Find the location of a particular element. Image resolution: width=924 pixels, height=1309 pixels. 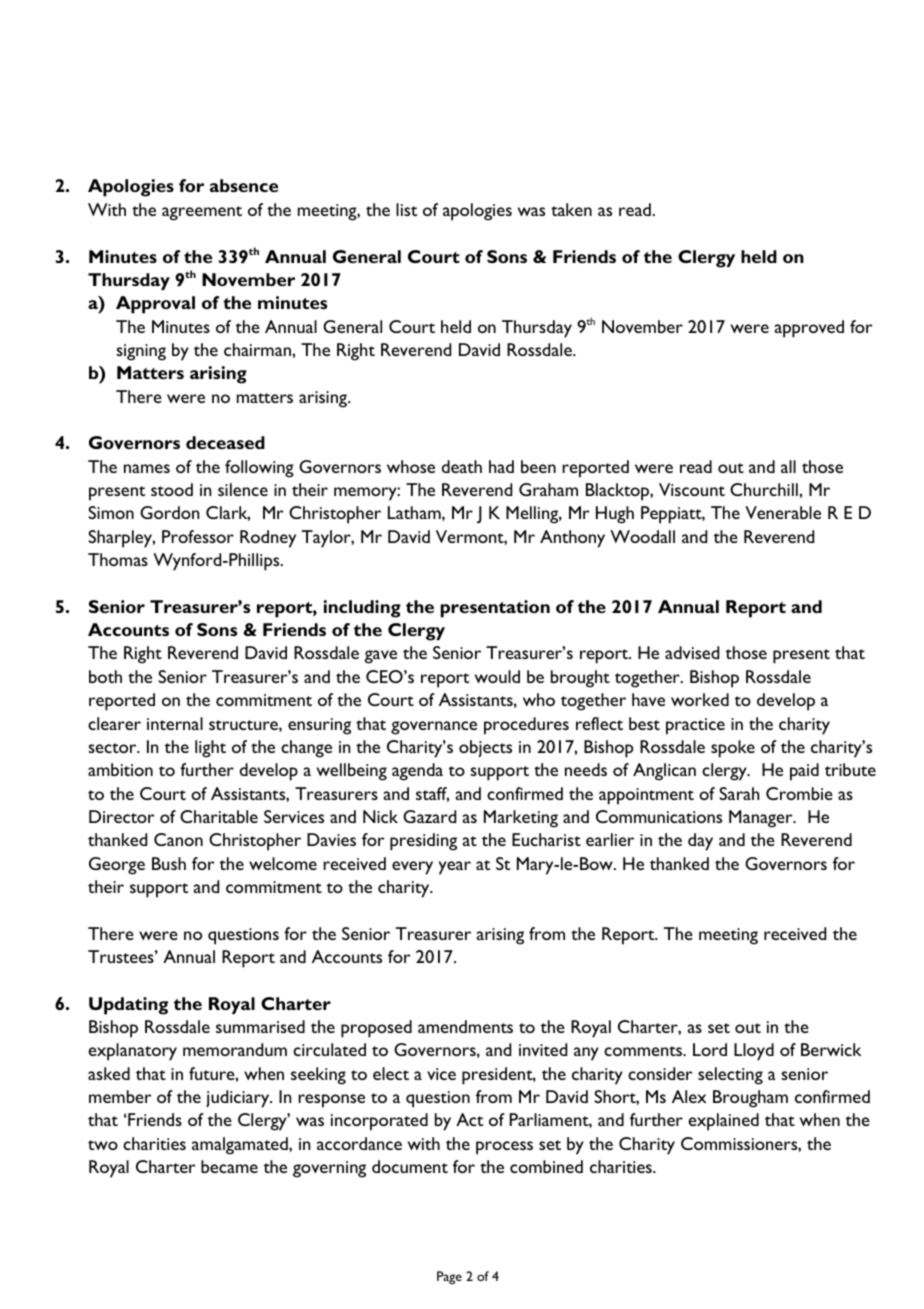

death is located at coordinates (462, 466).
